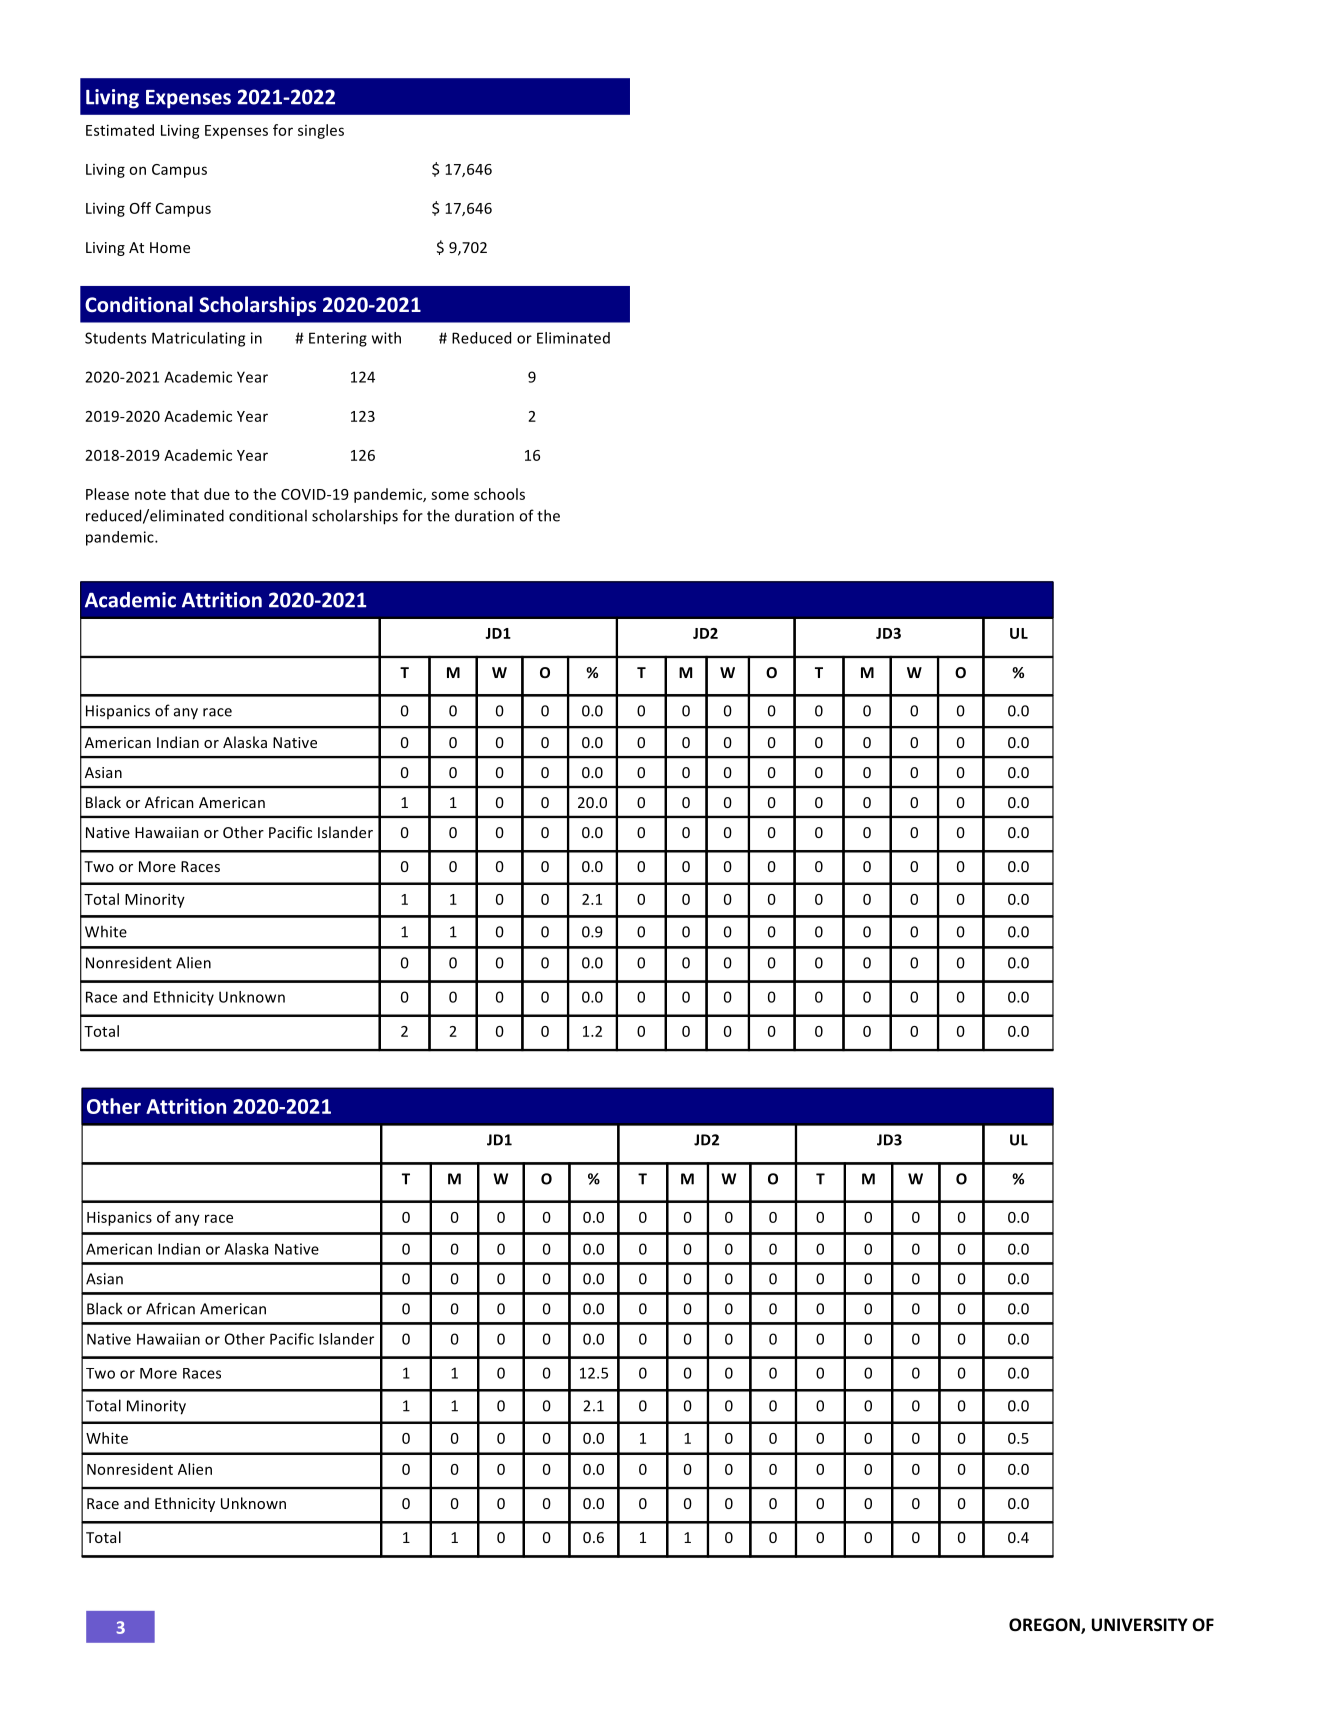 Image resolution: width=1330 pixels, height=1721 pixels. Describe the element at coordinates (1045, 1626) in the screenshot. I see `OREGON` at that location.
